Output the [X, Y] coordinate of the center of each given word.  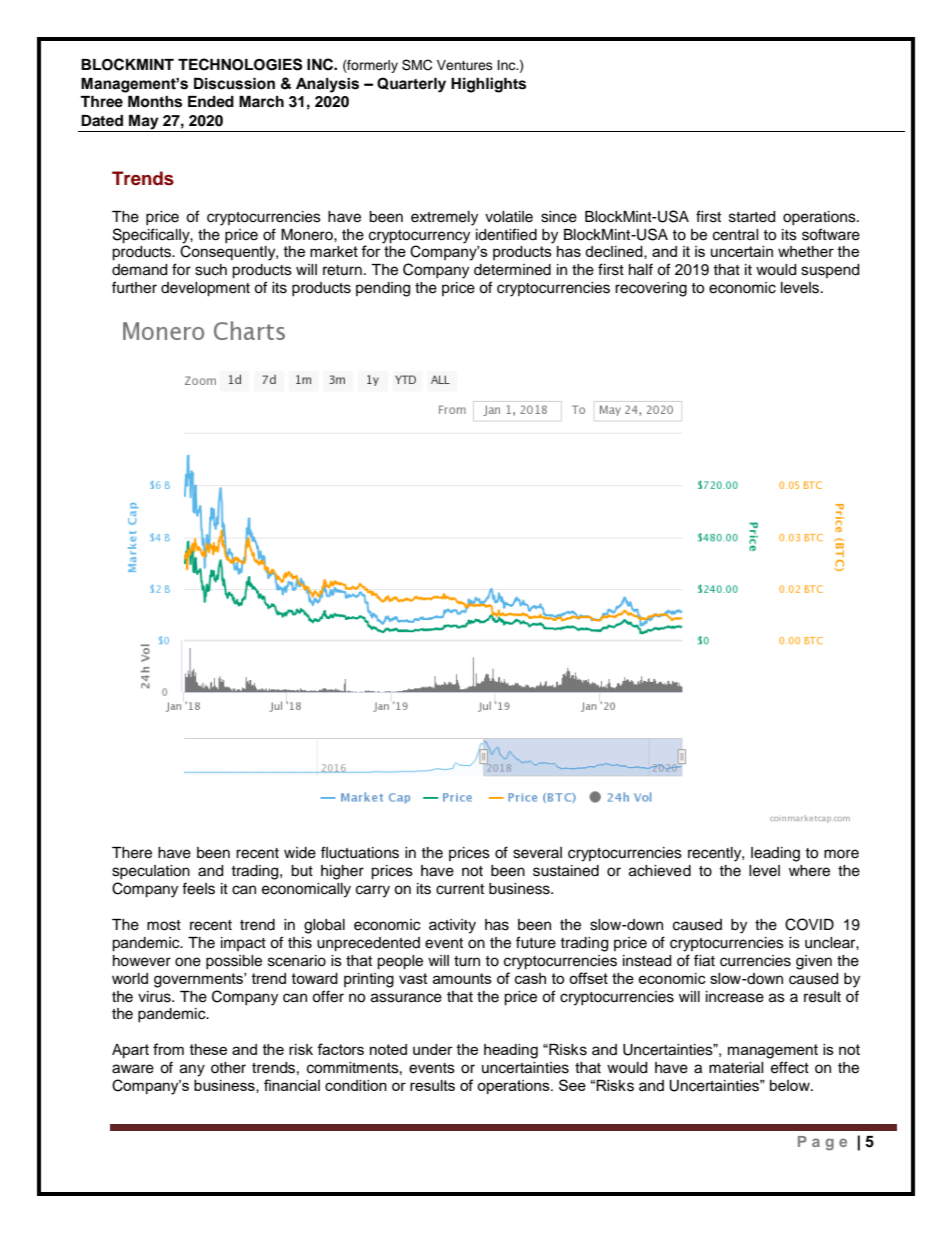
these [208, 1049]
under [433, 1049]
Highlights [488, 85]
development [205, 289]
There [132, 853]
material [736, 1068]
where [809, 871]
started [752, 217]
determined [512, 270]
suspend [830, 271]
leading [775, 854]
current [460, 889]
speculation [151, 872]
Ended [211, 101]
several [537, 853]
